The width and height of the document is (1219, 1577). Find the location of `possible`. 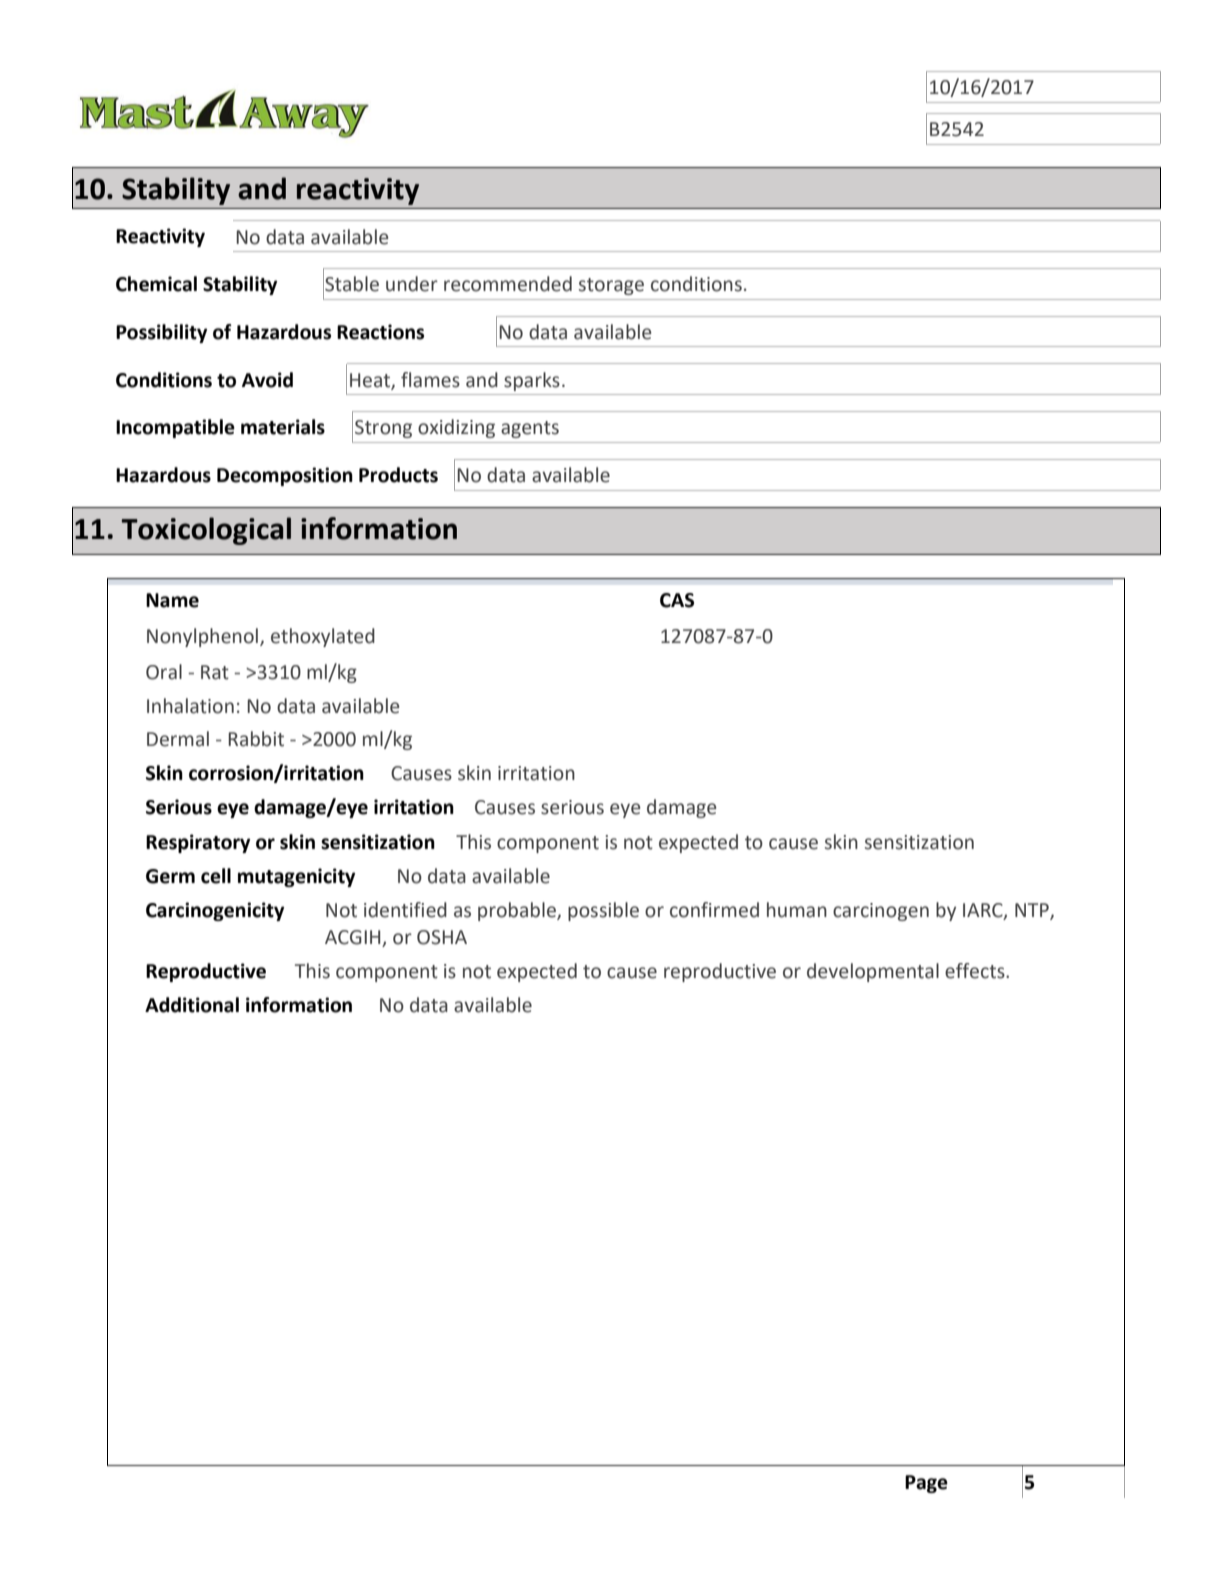

possible is located at coordinates (603, 911).
